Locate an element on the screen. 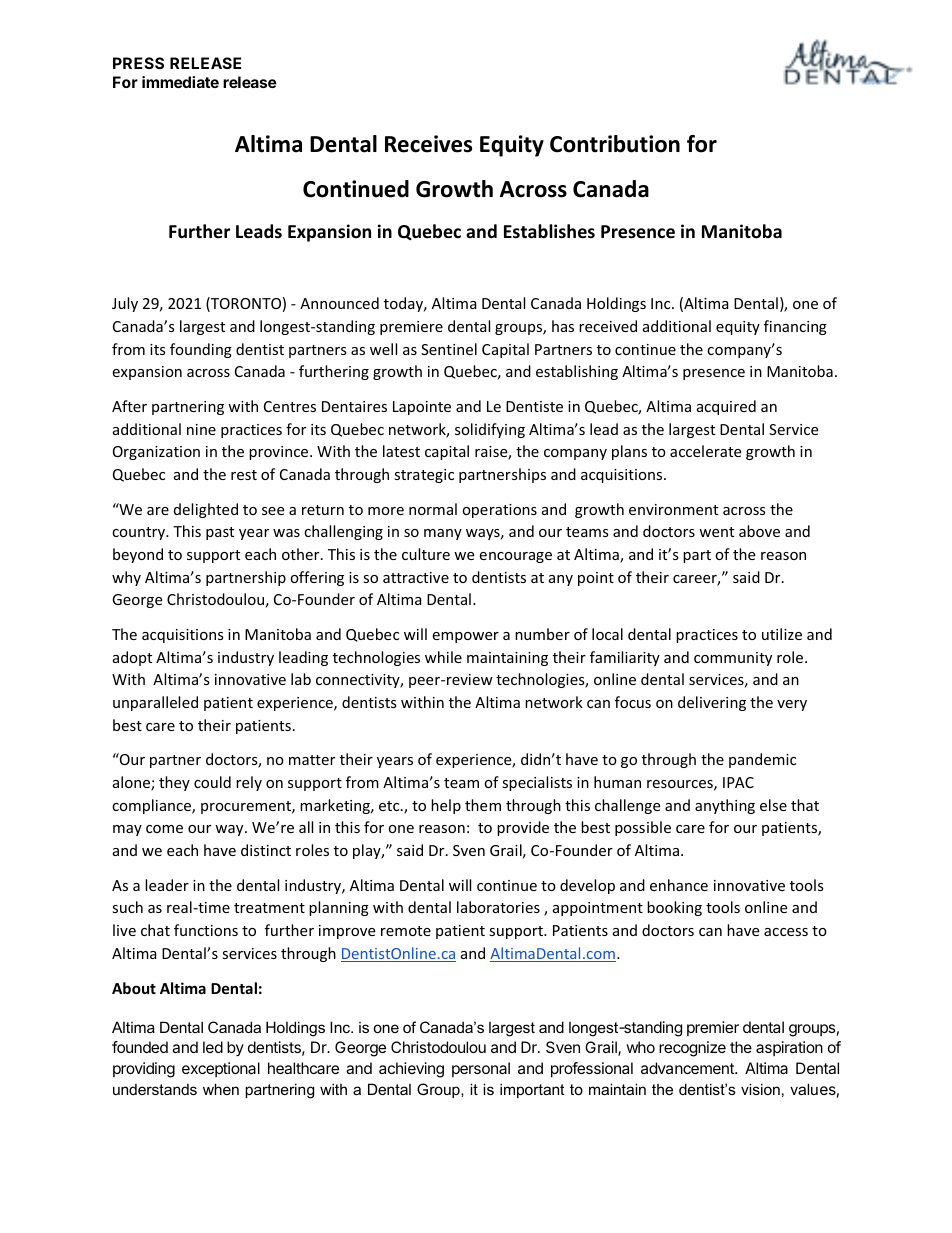 This screenshot has width=952, height=1233. exceptional is located at coordinates (221, 1069).
